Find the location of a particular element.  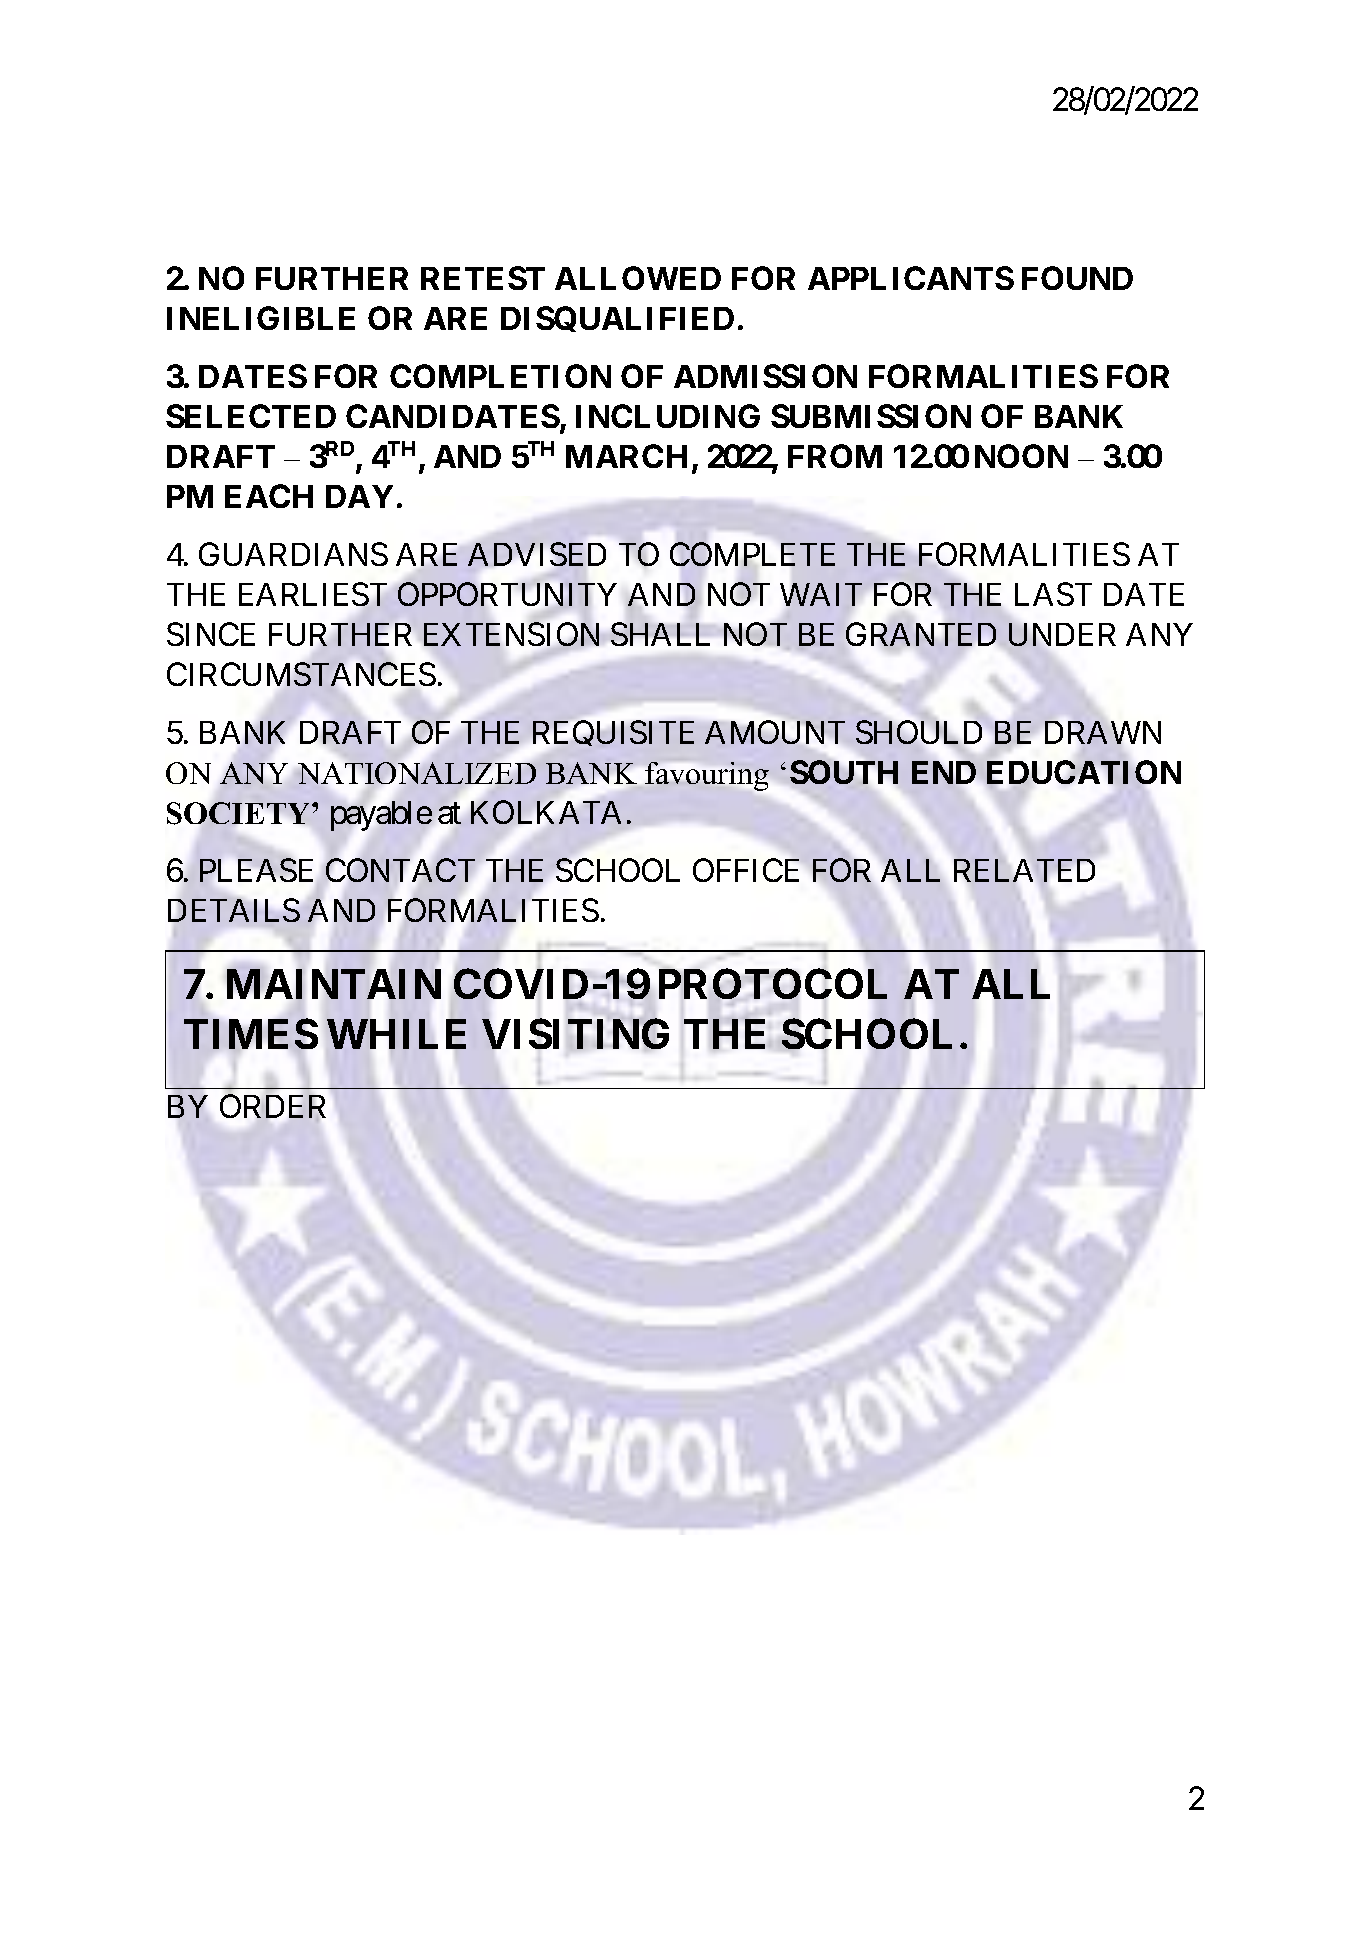

CIRCUMSTANCES is located at coordinates (301, 675).
